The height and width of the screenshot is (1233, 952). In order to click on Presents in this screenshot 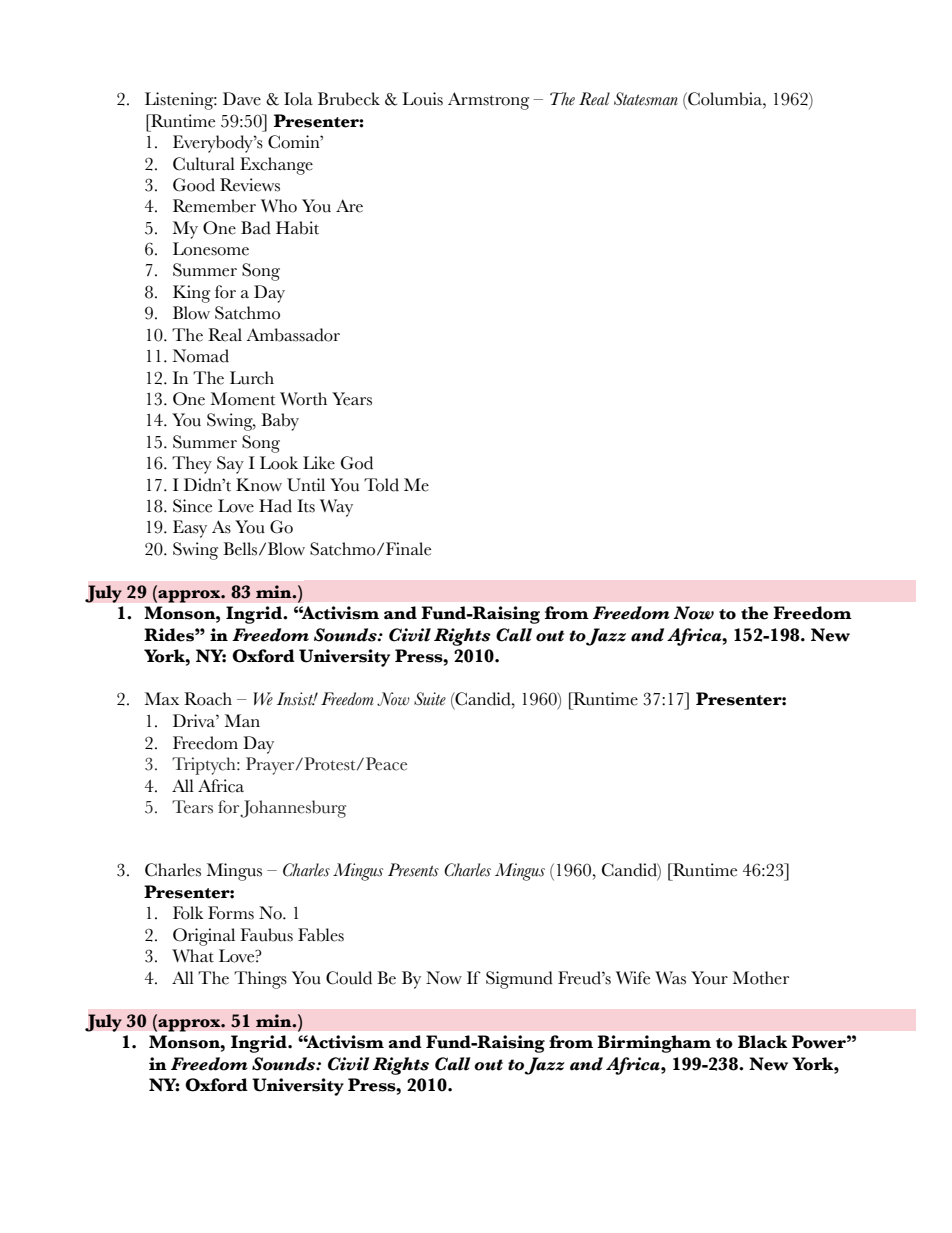, I will do `click(413, 870)`.
